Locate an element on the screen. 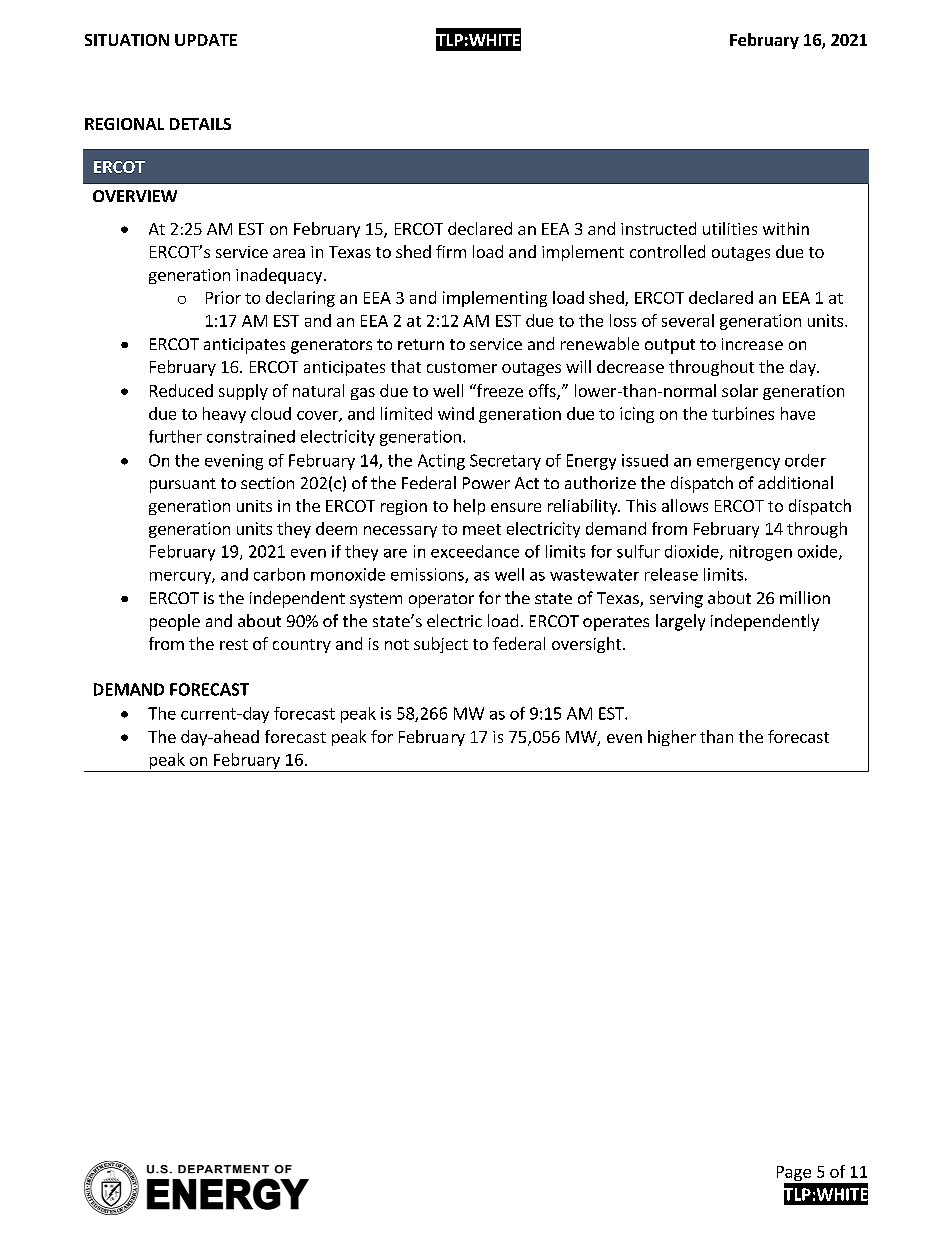 This screenshot has width=952, height=1233. DETAILS is located at coordinates (200, 124).
